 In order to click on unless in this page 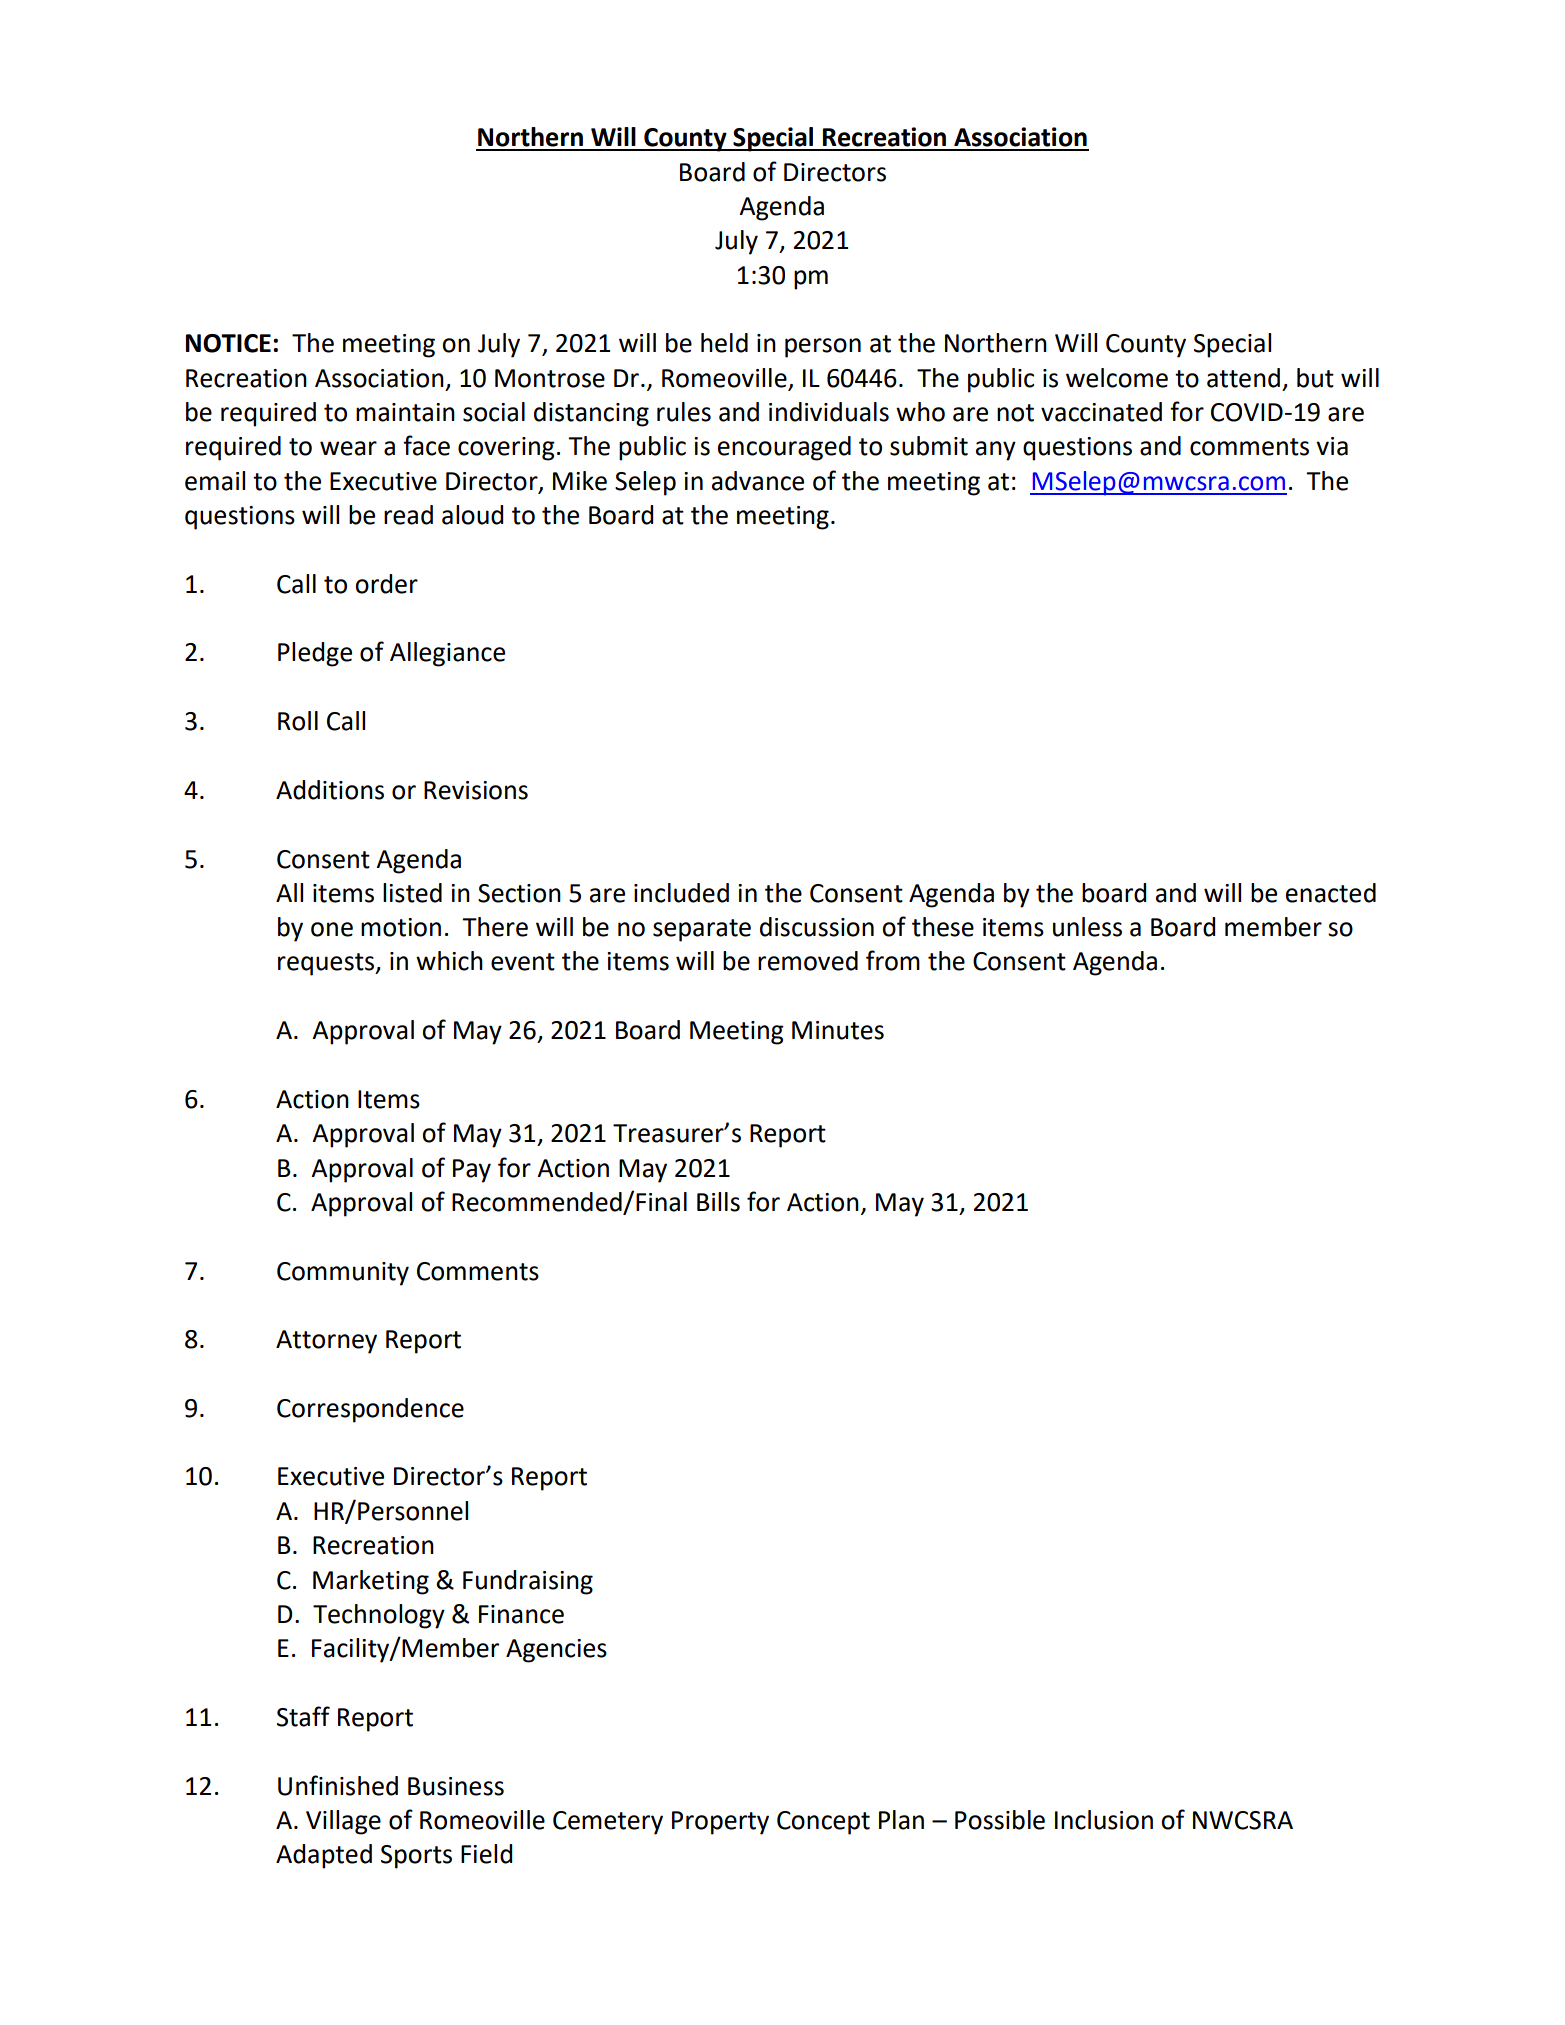, I will do `click(1087, 927)`.
